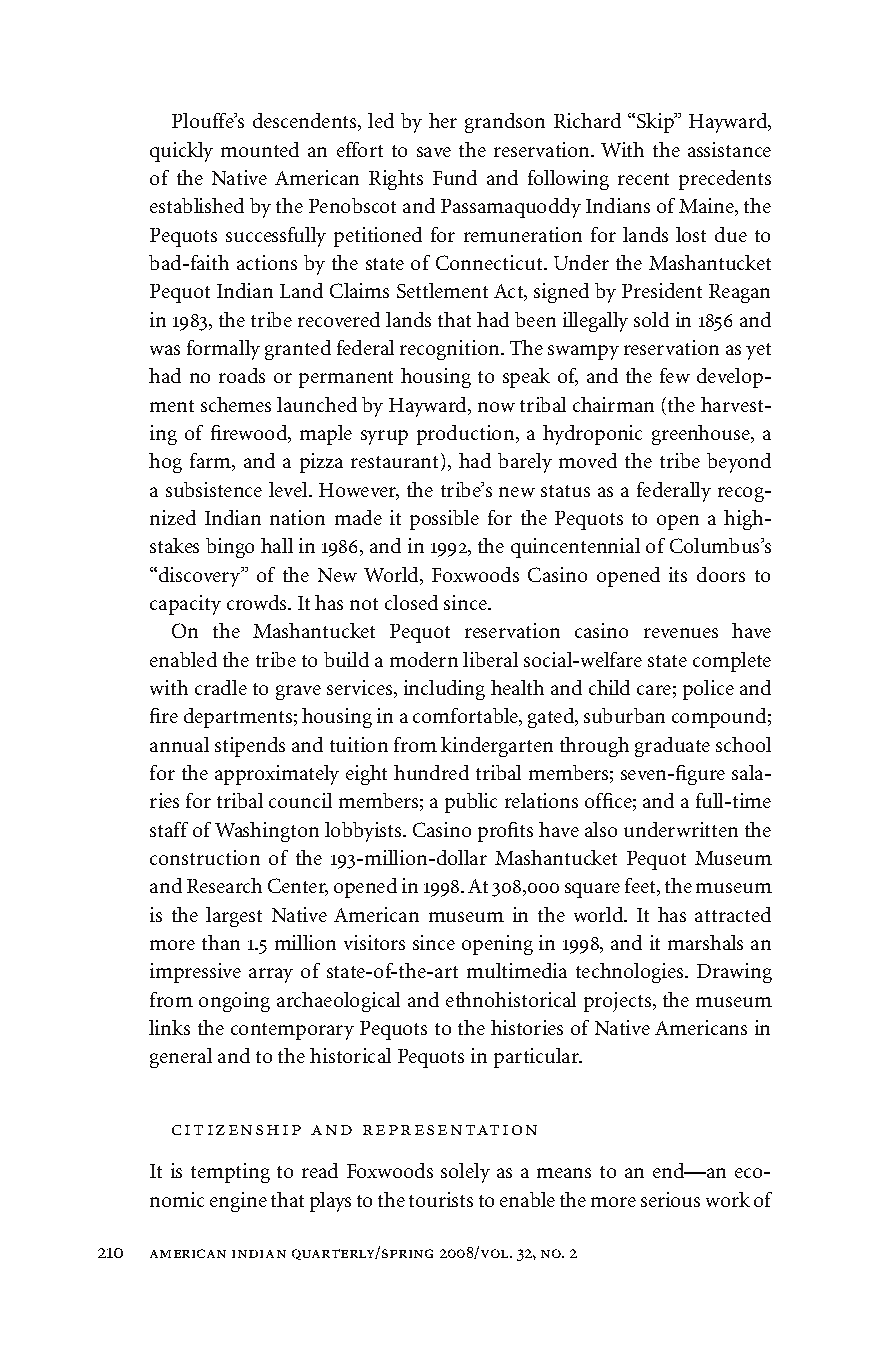 This screenshot has width=896, height=1345. I want to click on liberal, so click(490, 659).
